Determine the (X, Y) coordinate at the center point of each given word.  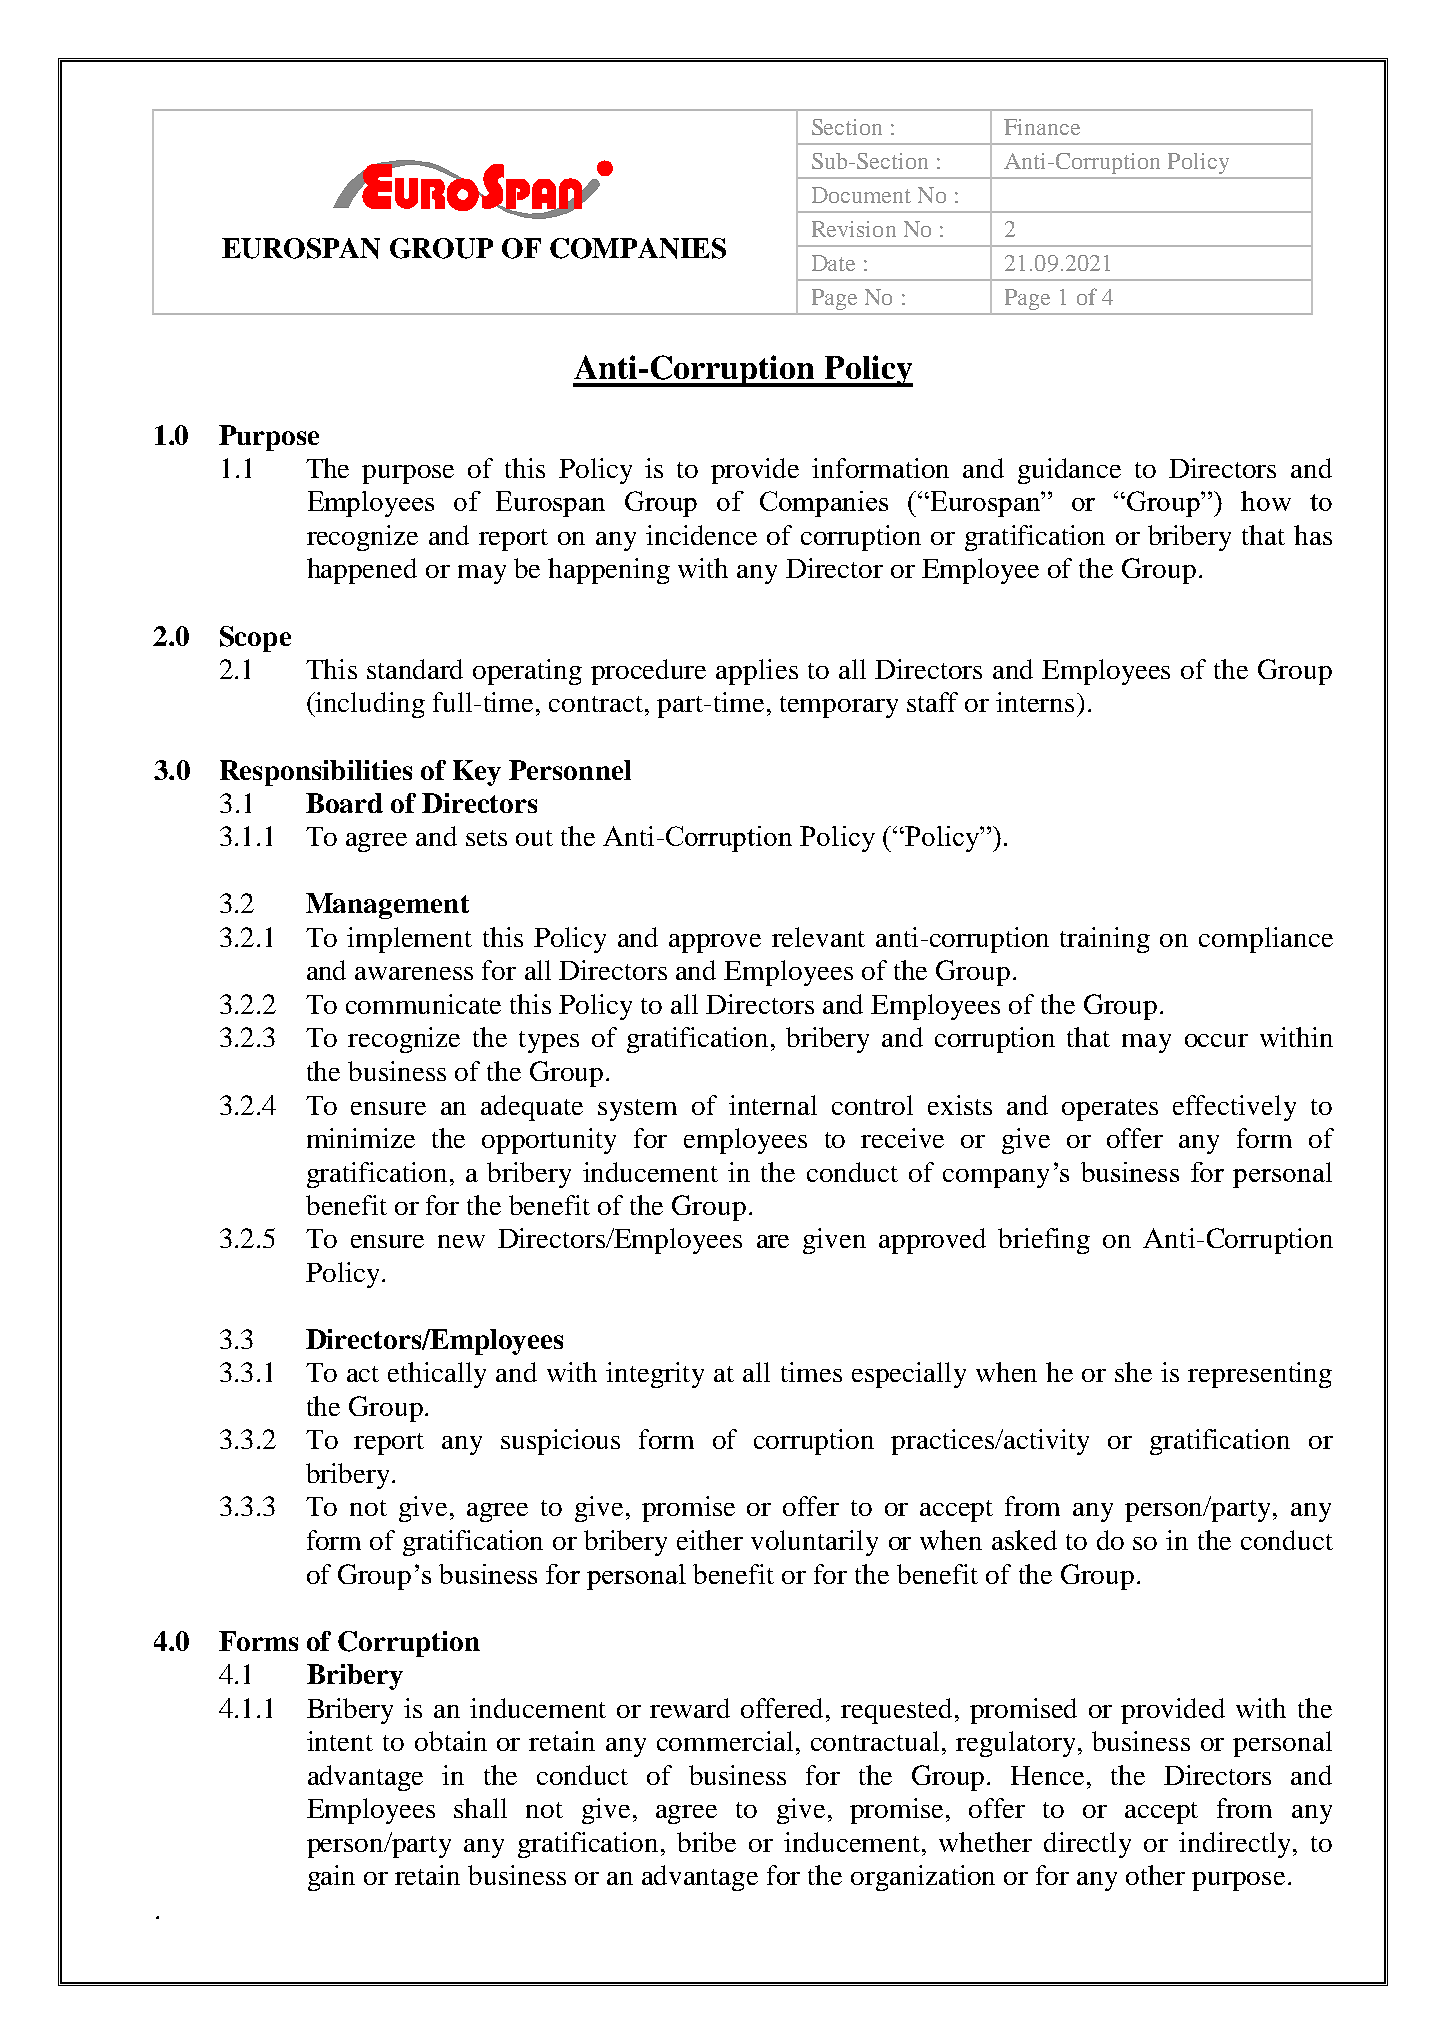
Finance (1042, 127)
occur (1216, 1040)
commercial (725, 1741)
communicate (423, 1004)
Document (861, 195)
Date (833, 263)
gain (331, 1878)
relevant (818, 937)
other (1155, 1875)
